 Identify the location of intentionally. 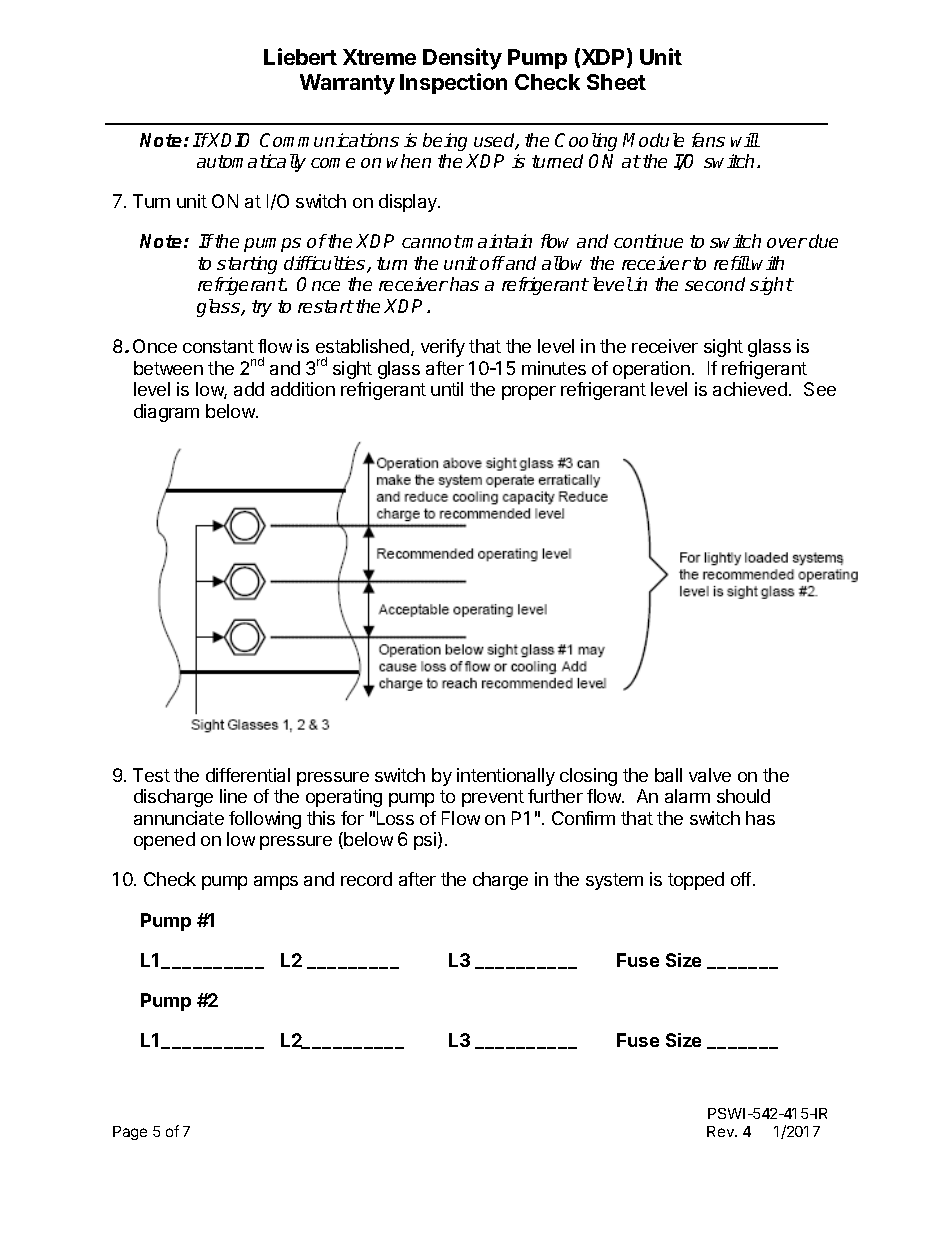
(506, 777).
